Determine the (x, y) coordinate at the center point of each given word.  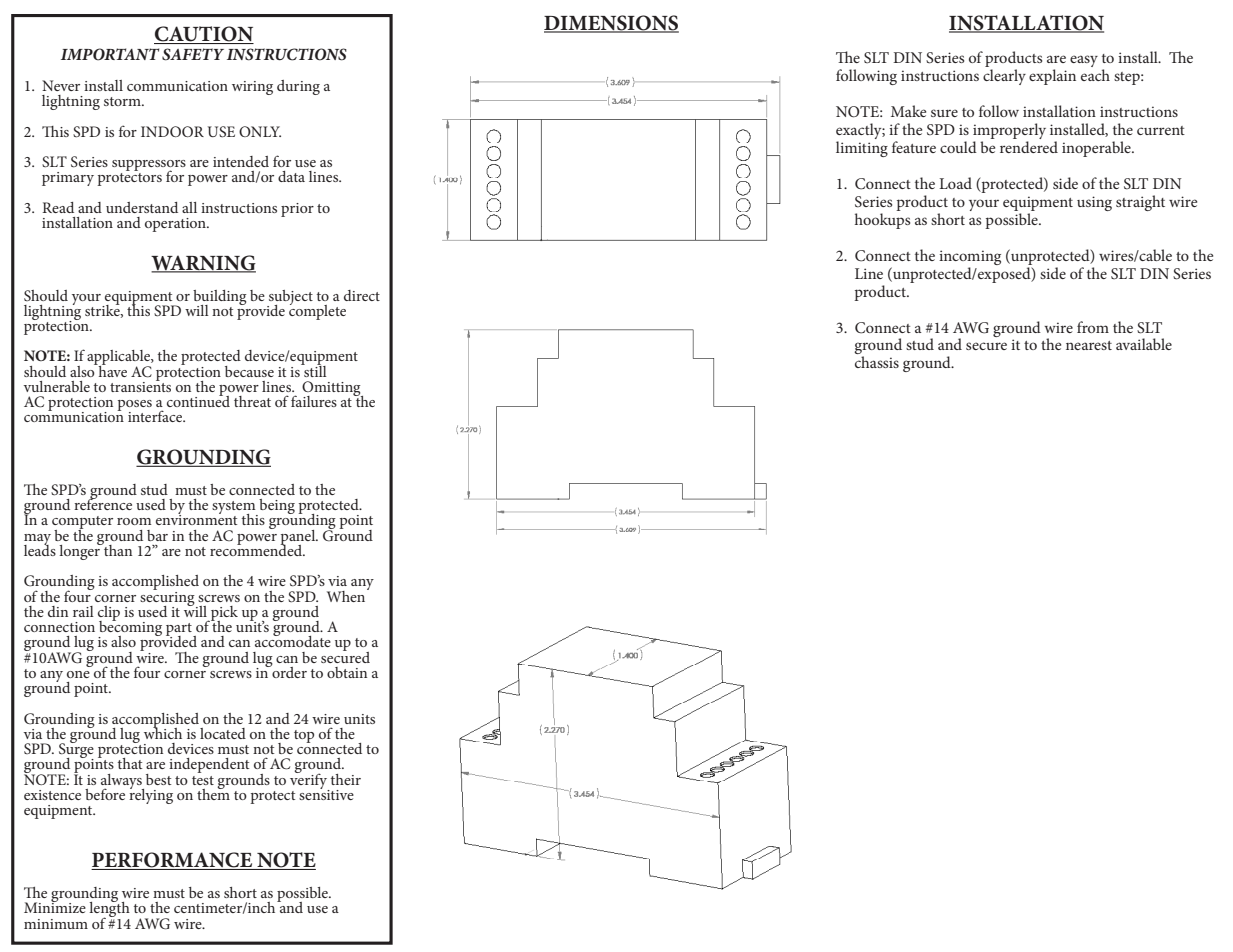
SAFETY (193, 54)
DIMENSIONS (611, 24)
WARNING (203, 263)
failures (314, 401)
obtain (347, 672)
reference (103, 503)
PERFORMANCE (173, 861)
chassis (877, 362)
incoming (970, 257)
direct (362, 295)
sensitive (326, 793)
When (347, 595)
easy (1084, 61)
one (78, 674)
